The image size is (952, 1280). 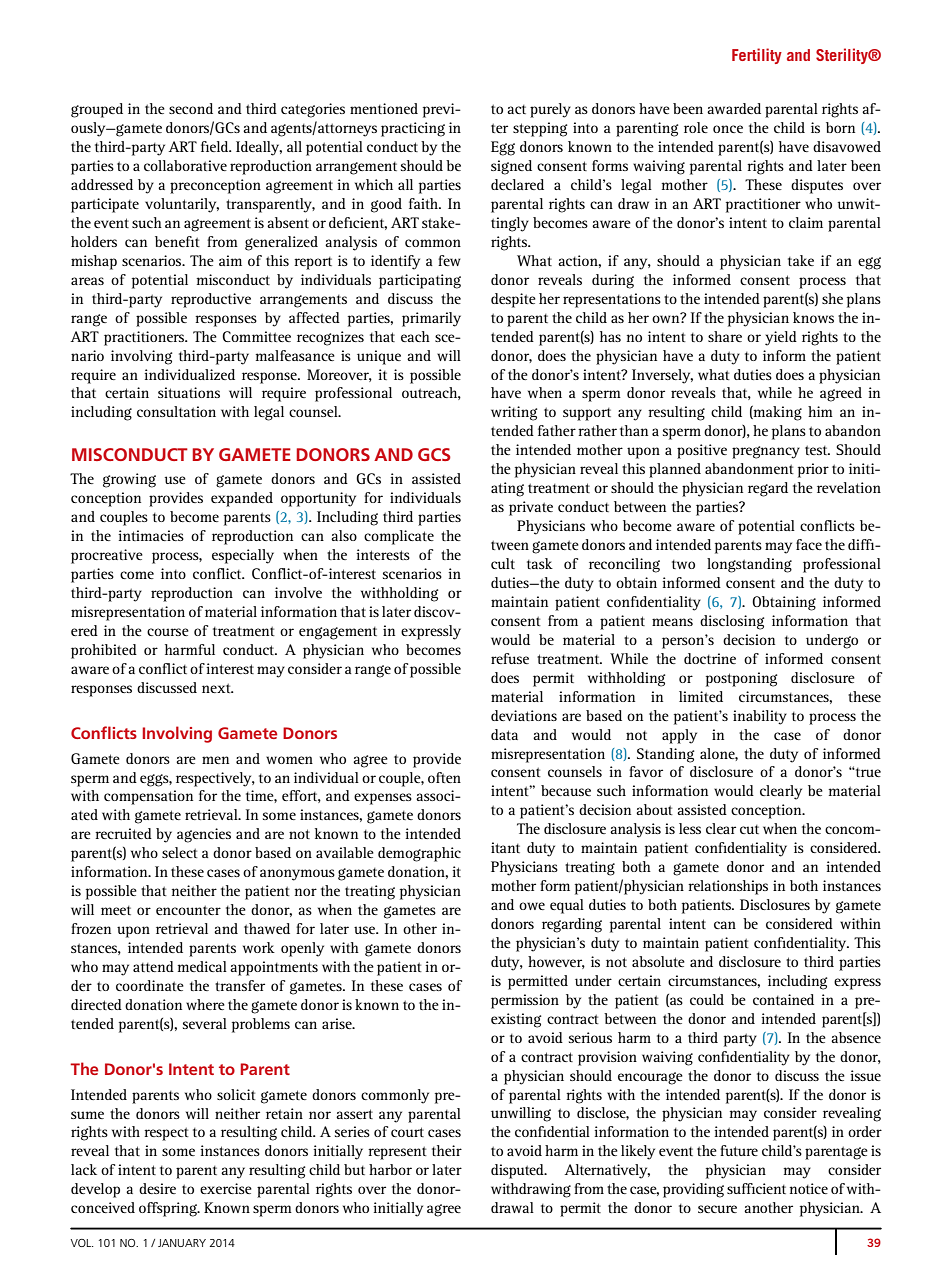 I want to click on second, so click(x=191, y=108).
